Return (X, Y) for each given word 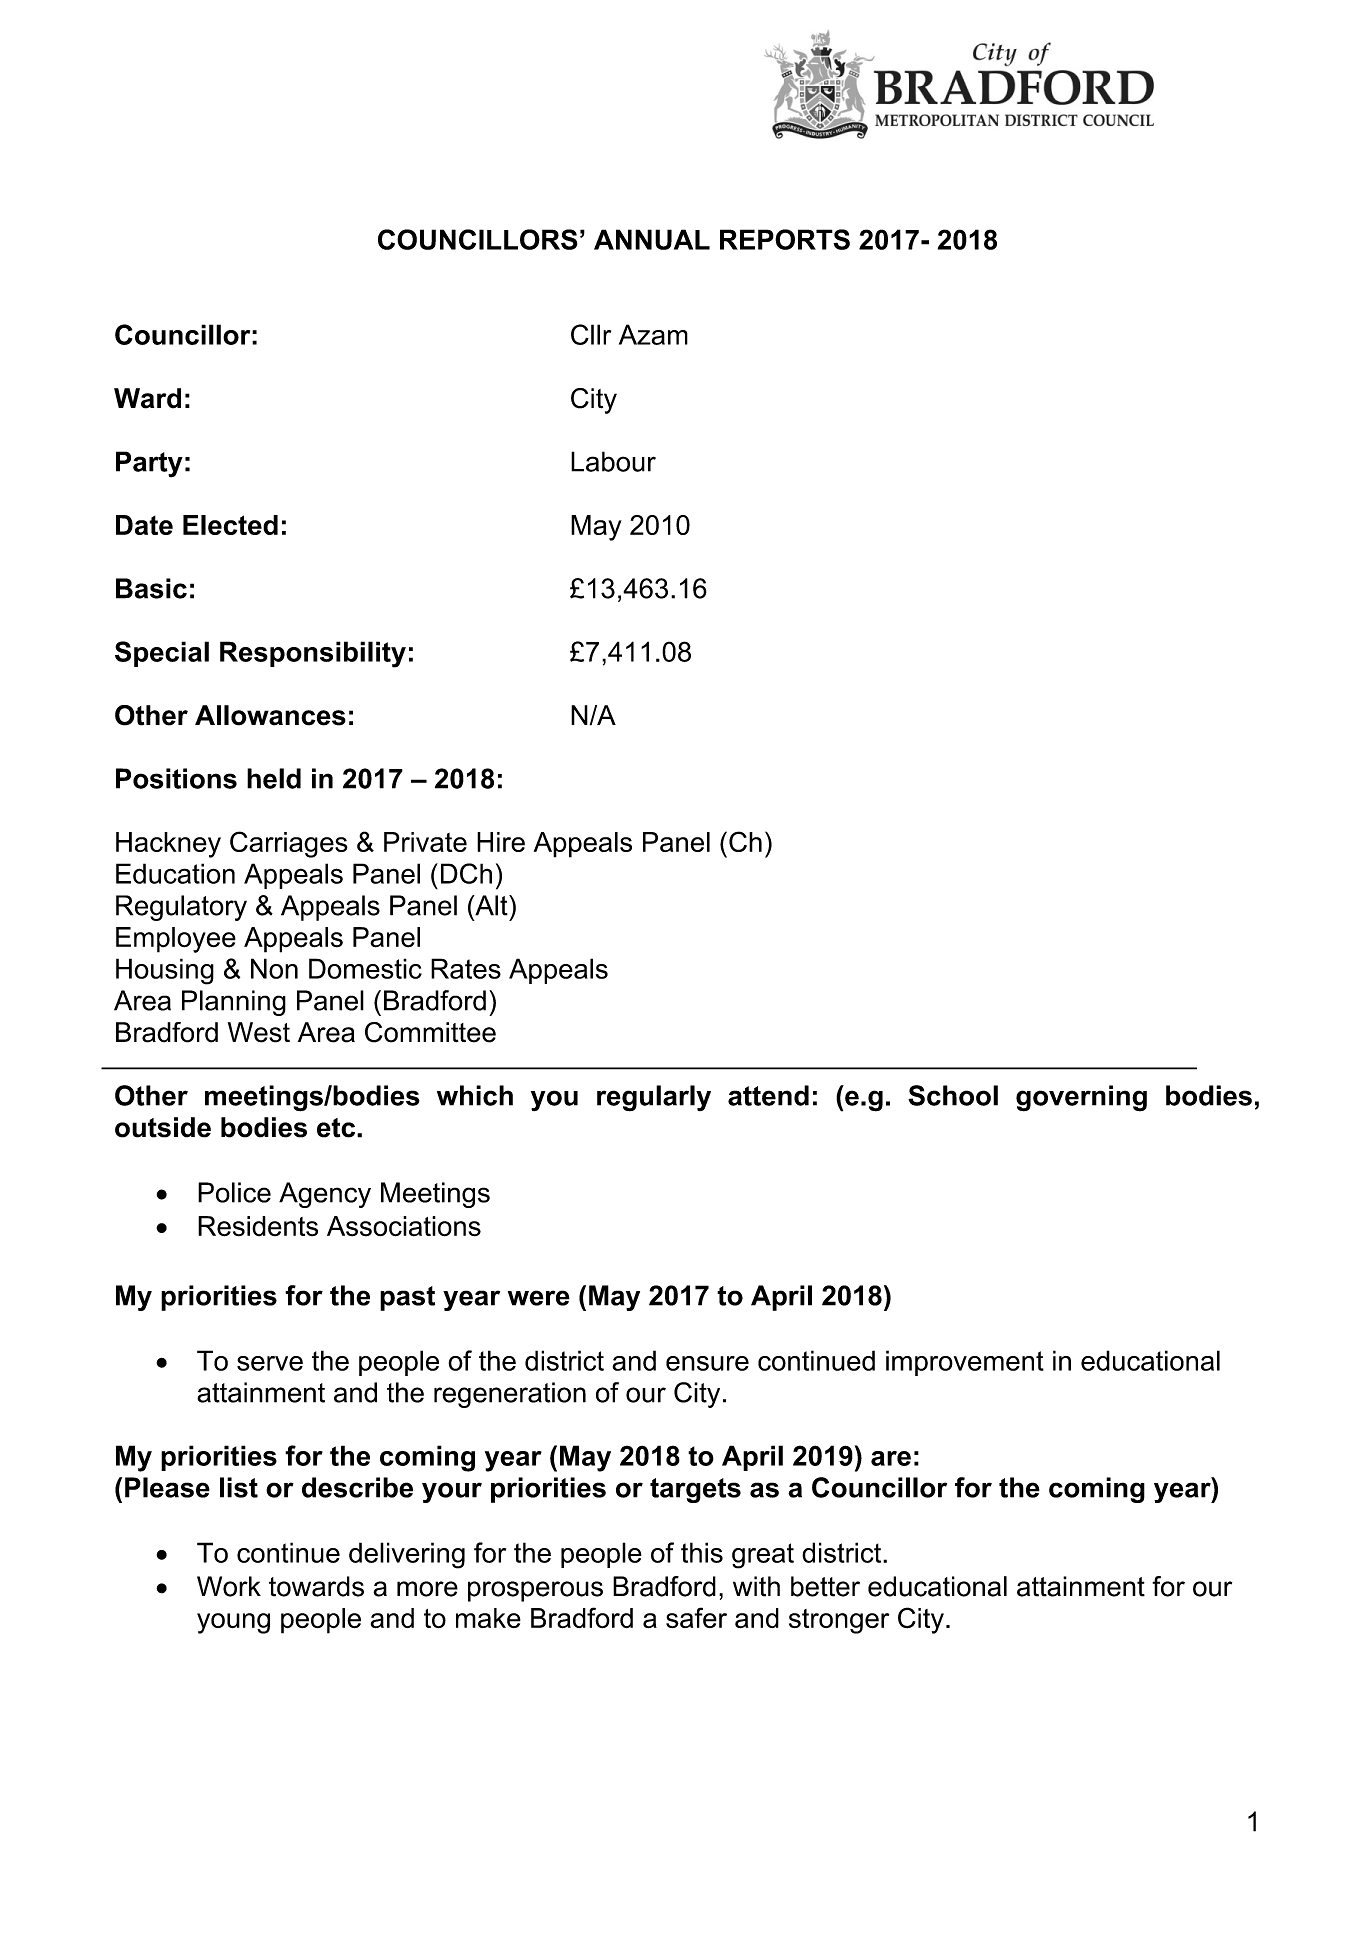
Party (149, 464)
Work (229, 1586)
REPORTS (785, 239)
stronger (839, 1621)
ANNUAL (652, 239)
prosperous (535, 1591)
